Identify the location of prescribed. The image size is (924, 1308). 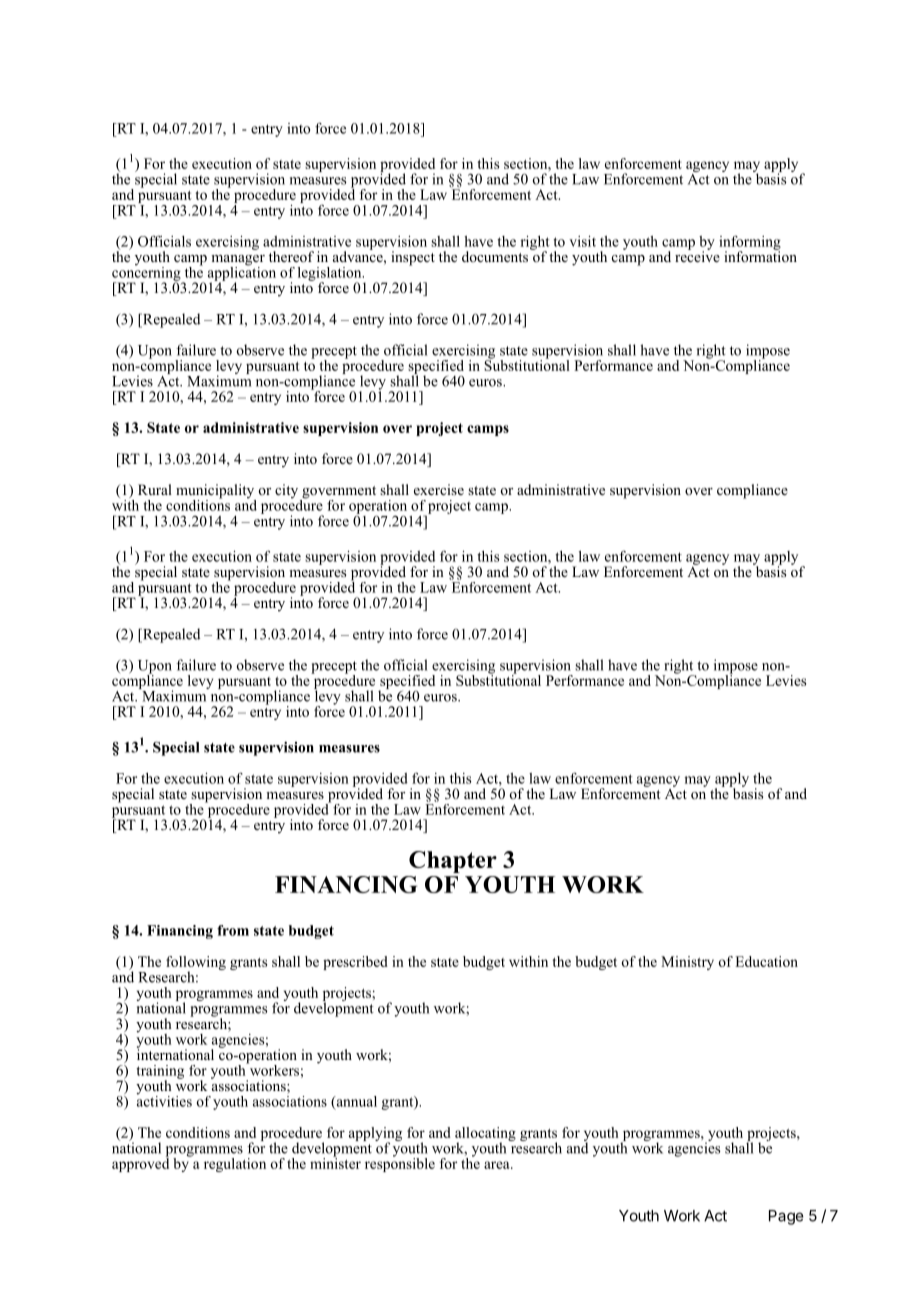
(355, 963).
